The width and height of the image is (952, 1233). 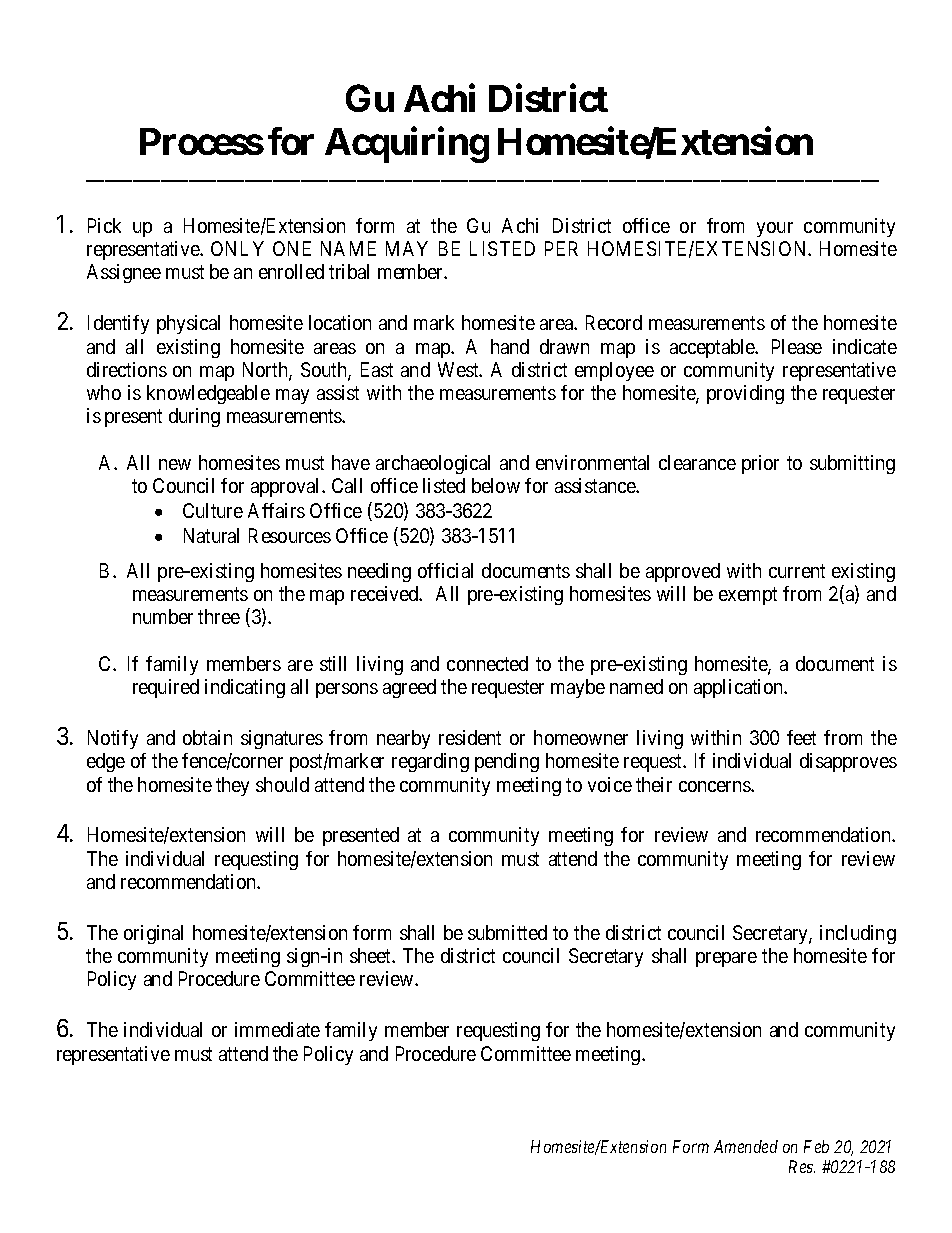 What do you see at coordinates (775, 229) in the image?
I see `your` at bounding box center [775, 229].
